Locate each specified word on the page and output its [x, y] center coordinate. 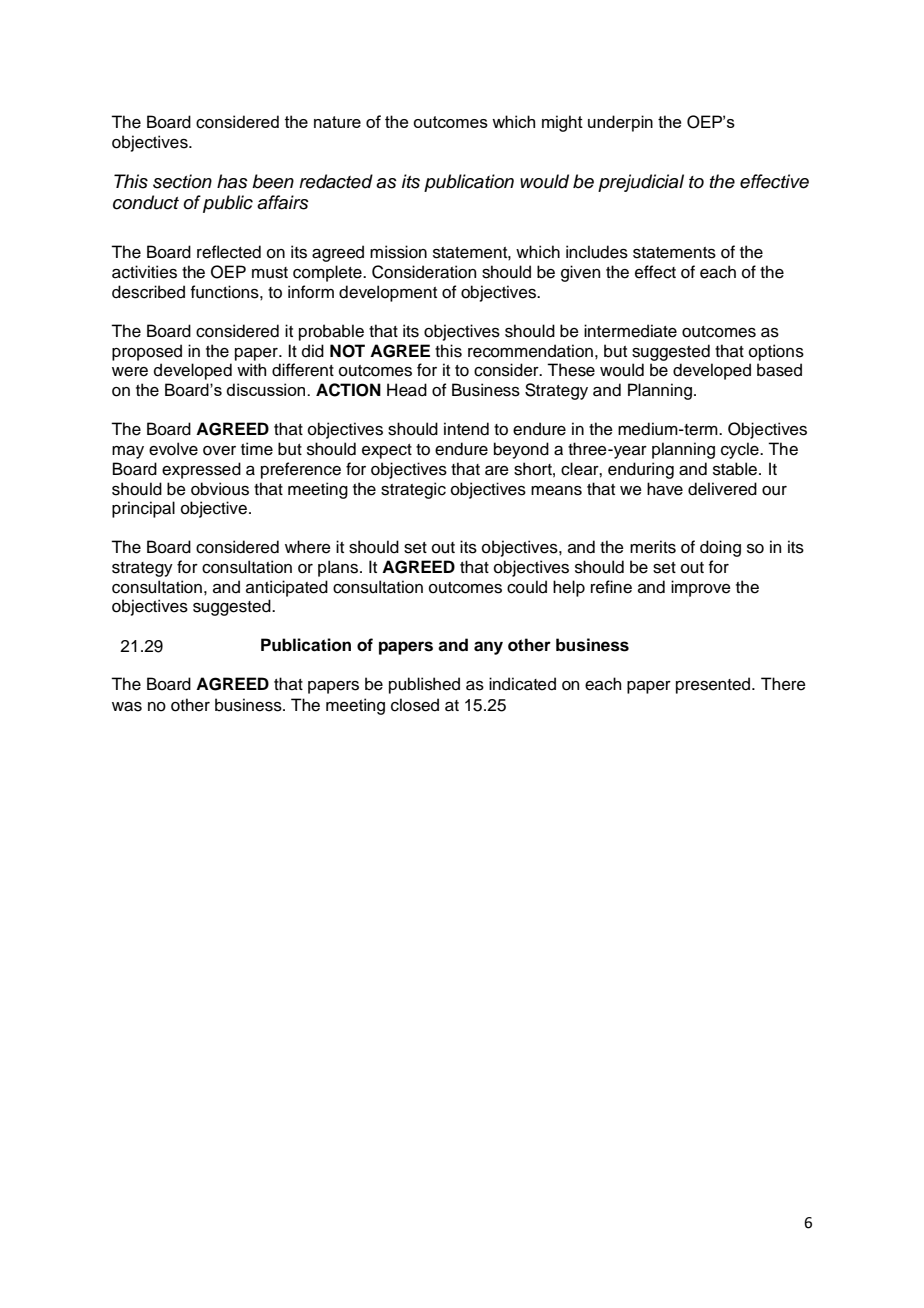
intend [466, 429]
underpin [620, 123]
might [562, 123]
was [127, 707]
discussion [267, 389]
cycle [741, 450]
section [182, 181]
